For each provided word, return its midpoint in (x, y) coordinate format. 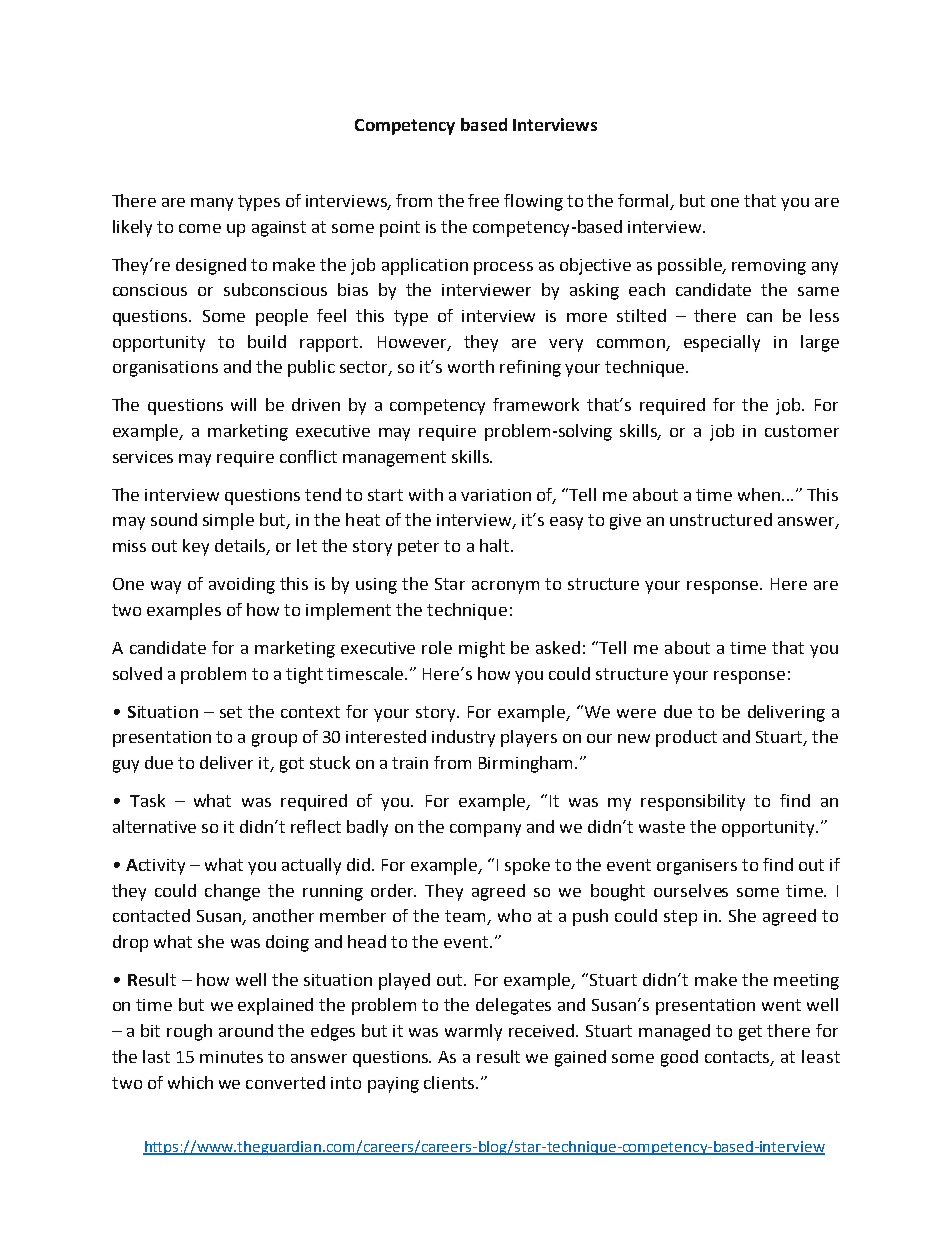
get (750, 1033)
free (483, 200)
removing (769, 267)
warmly (473, 1032)
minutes (231, 1057)
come (200, 228)
